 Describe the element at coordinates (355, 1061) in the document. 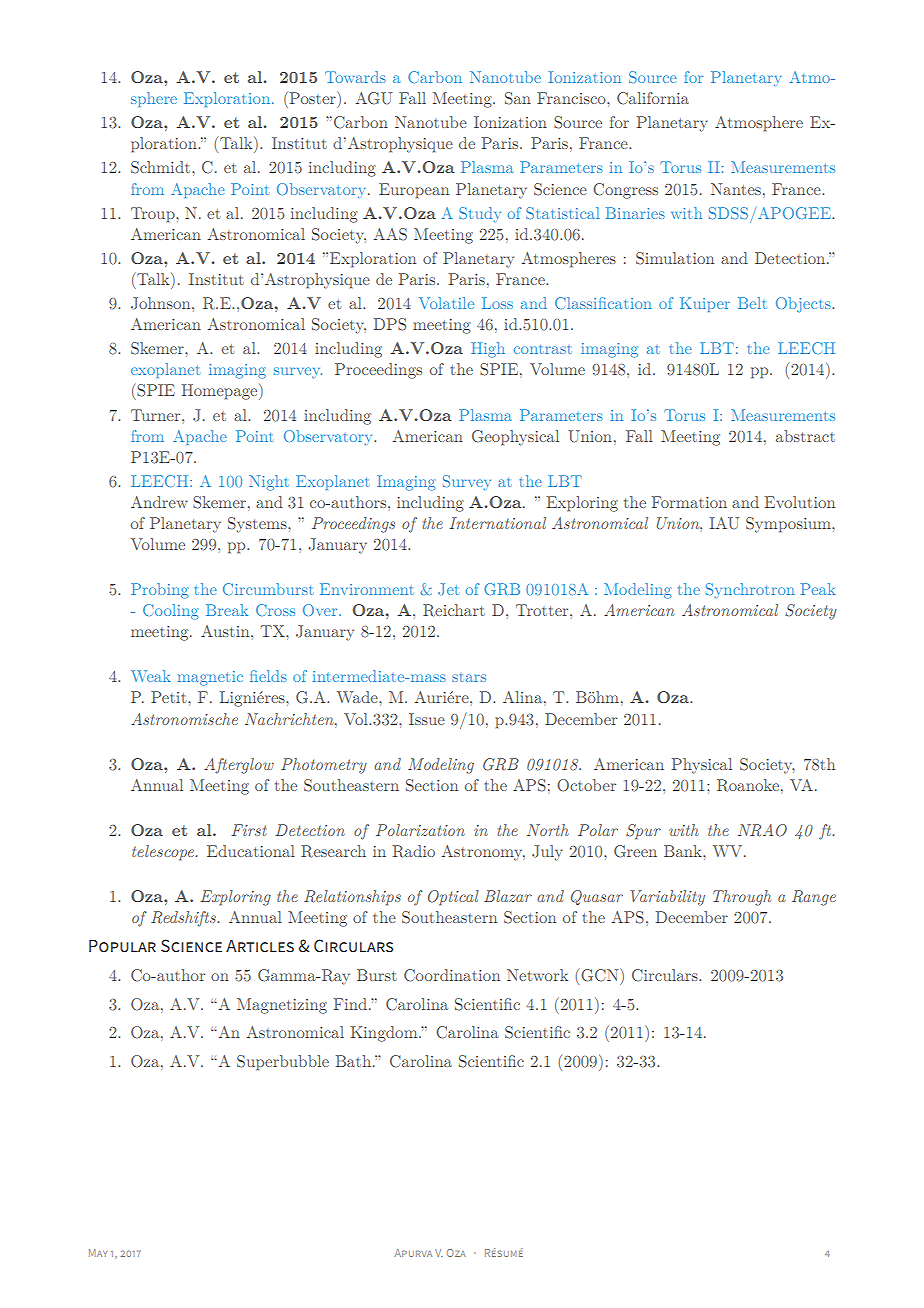

I see `Bath` at that location.
